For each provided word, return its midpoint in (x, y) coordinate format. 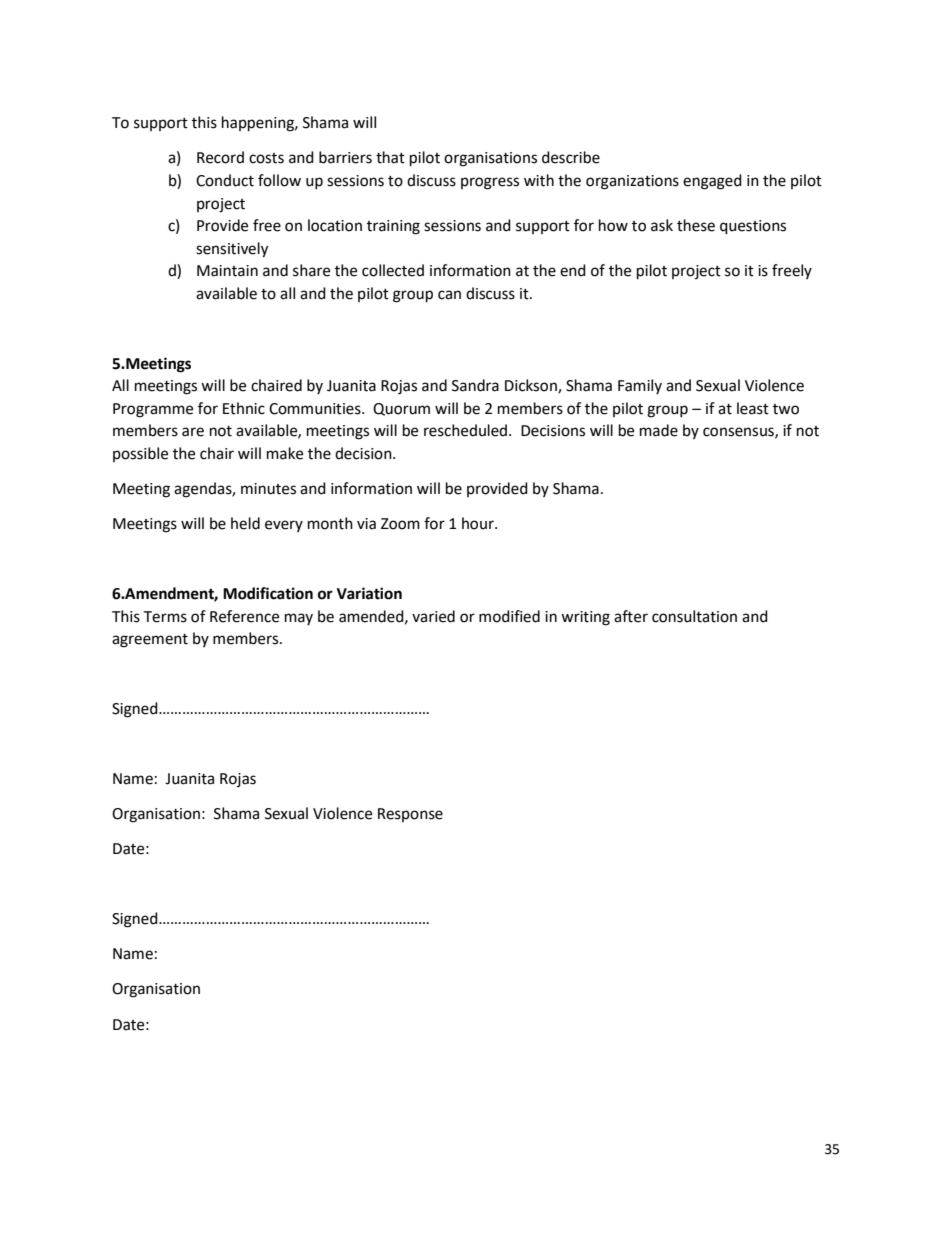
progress (490, 183)
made (659, 430)
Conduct (225, 180)
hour (479, 523)
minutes (268, 489)
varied (433, 616)
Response (410, 815)
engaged (712, 182)
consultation (694, 616)
